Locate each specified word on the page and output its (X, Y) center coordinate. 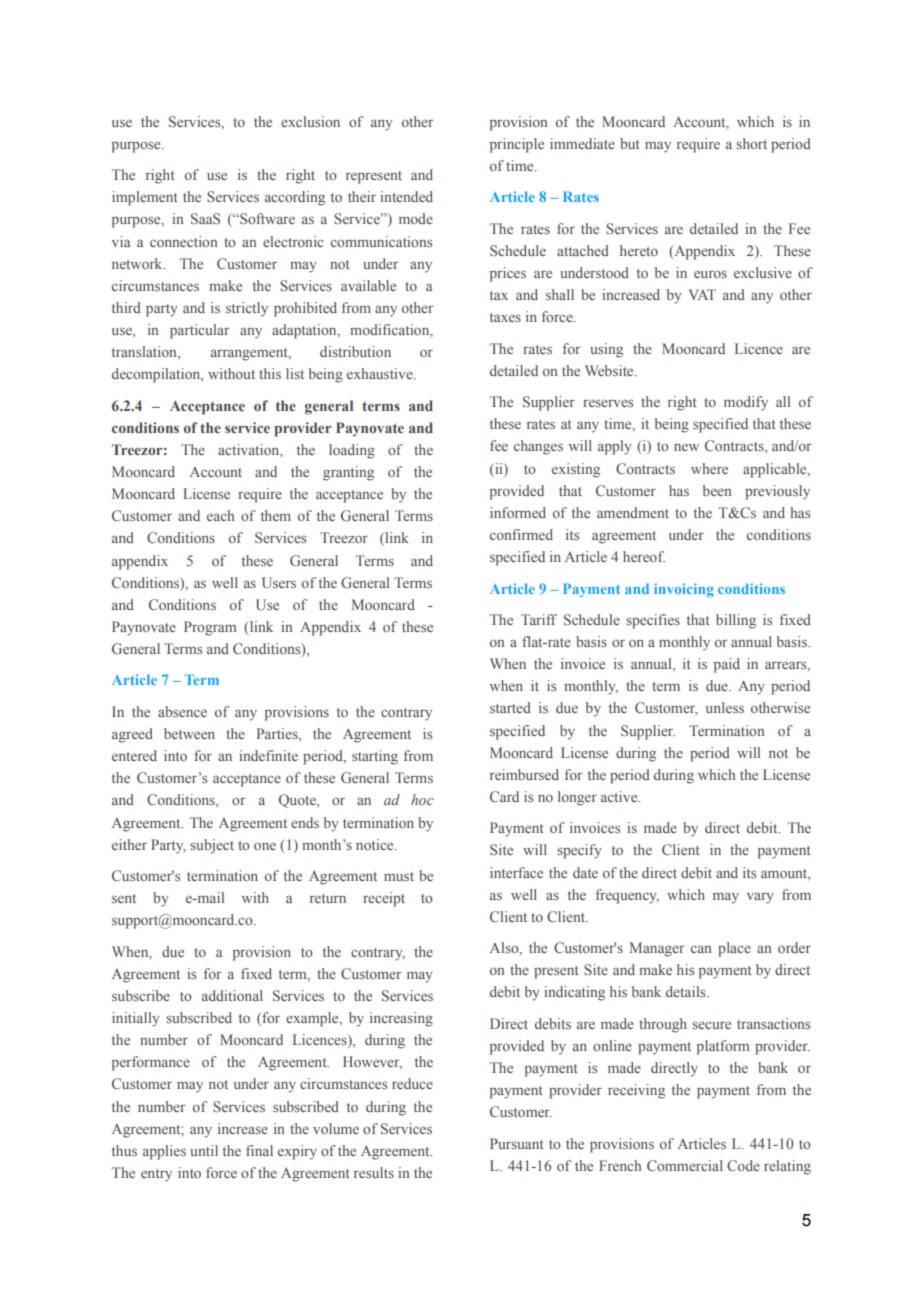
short (751, 143)
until (204, 1150)
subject (212, 846)
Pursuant (517, 1143)
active (620, 796)
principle (517, 145)
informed (518, 512)
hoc (422, 799)
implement (145, 198)
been (717, 490)
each (220, 515)
